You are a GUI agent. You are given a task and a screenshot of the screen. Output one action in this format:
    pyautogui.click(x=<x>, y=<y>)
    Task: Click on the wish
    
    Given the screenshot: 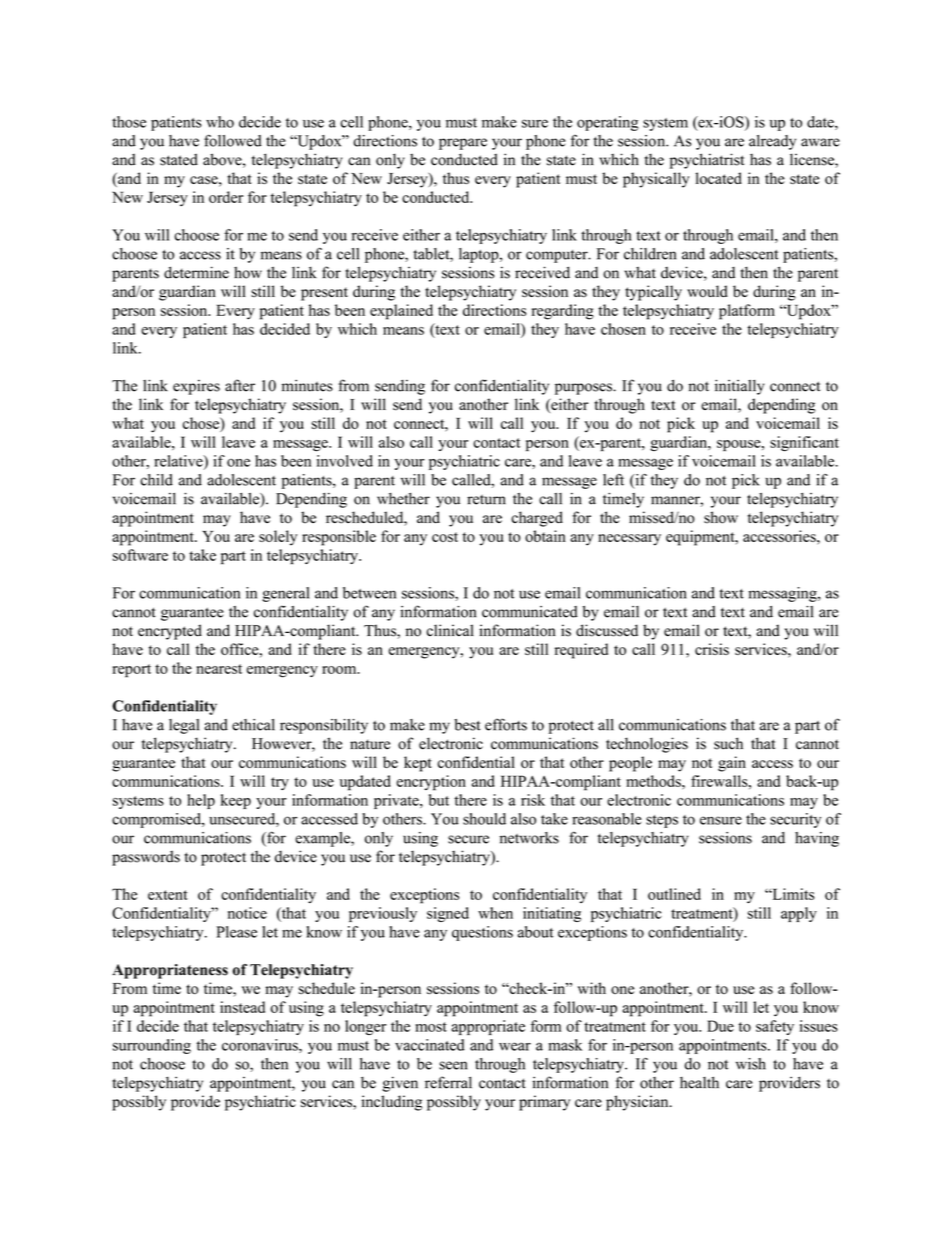 What is the action you would take?
    pyautogui.click(x=751, y=1064)
